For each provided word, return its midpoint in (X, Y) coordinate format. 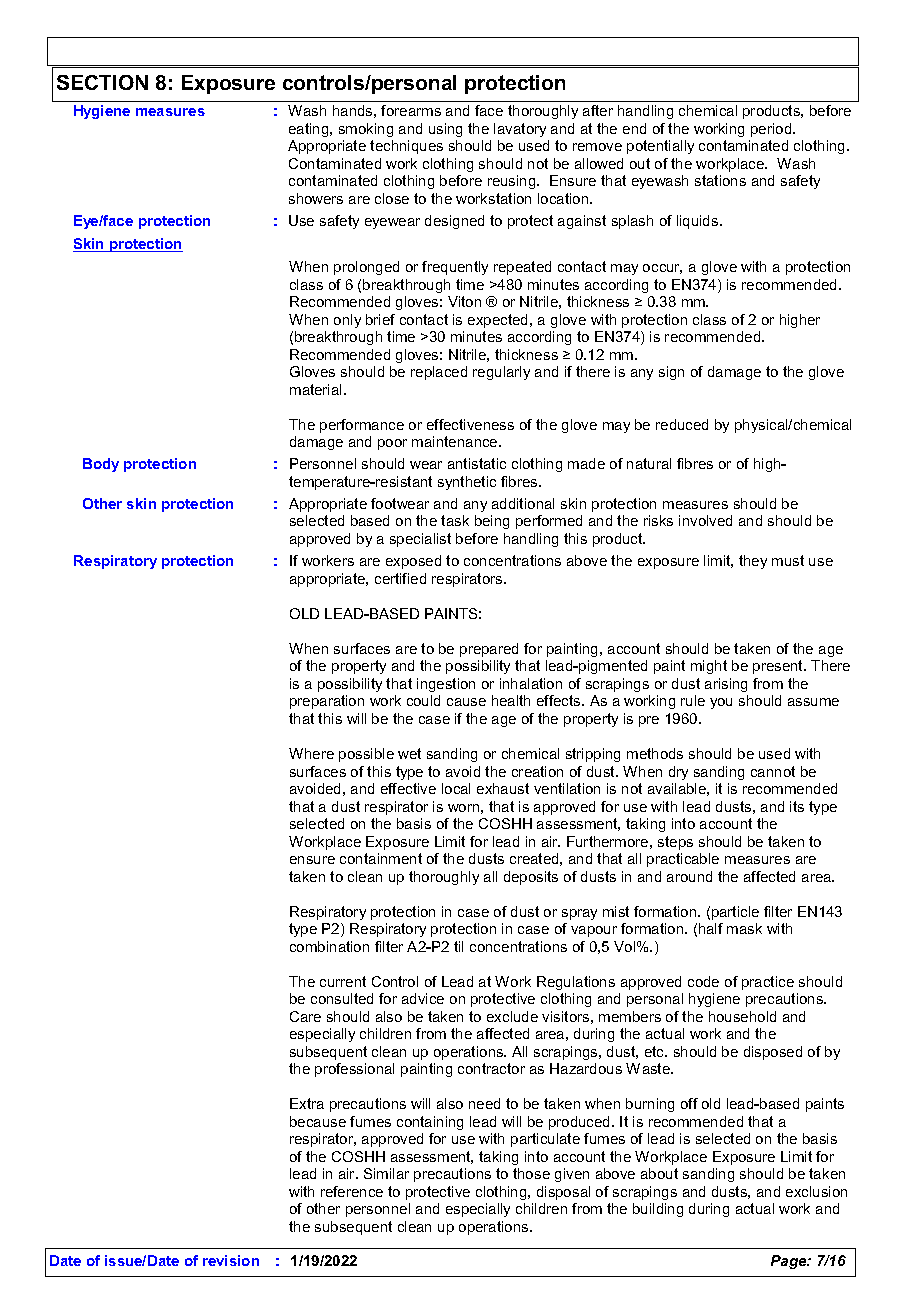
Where (311, 753)
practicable (683, 860)
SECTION (102, 82)
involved (705, 520)
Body (101, 465)
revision (231, 1260)
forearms (411, 110)
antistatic (477, 463)
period (772, 130)
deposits (531, 878)
